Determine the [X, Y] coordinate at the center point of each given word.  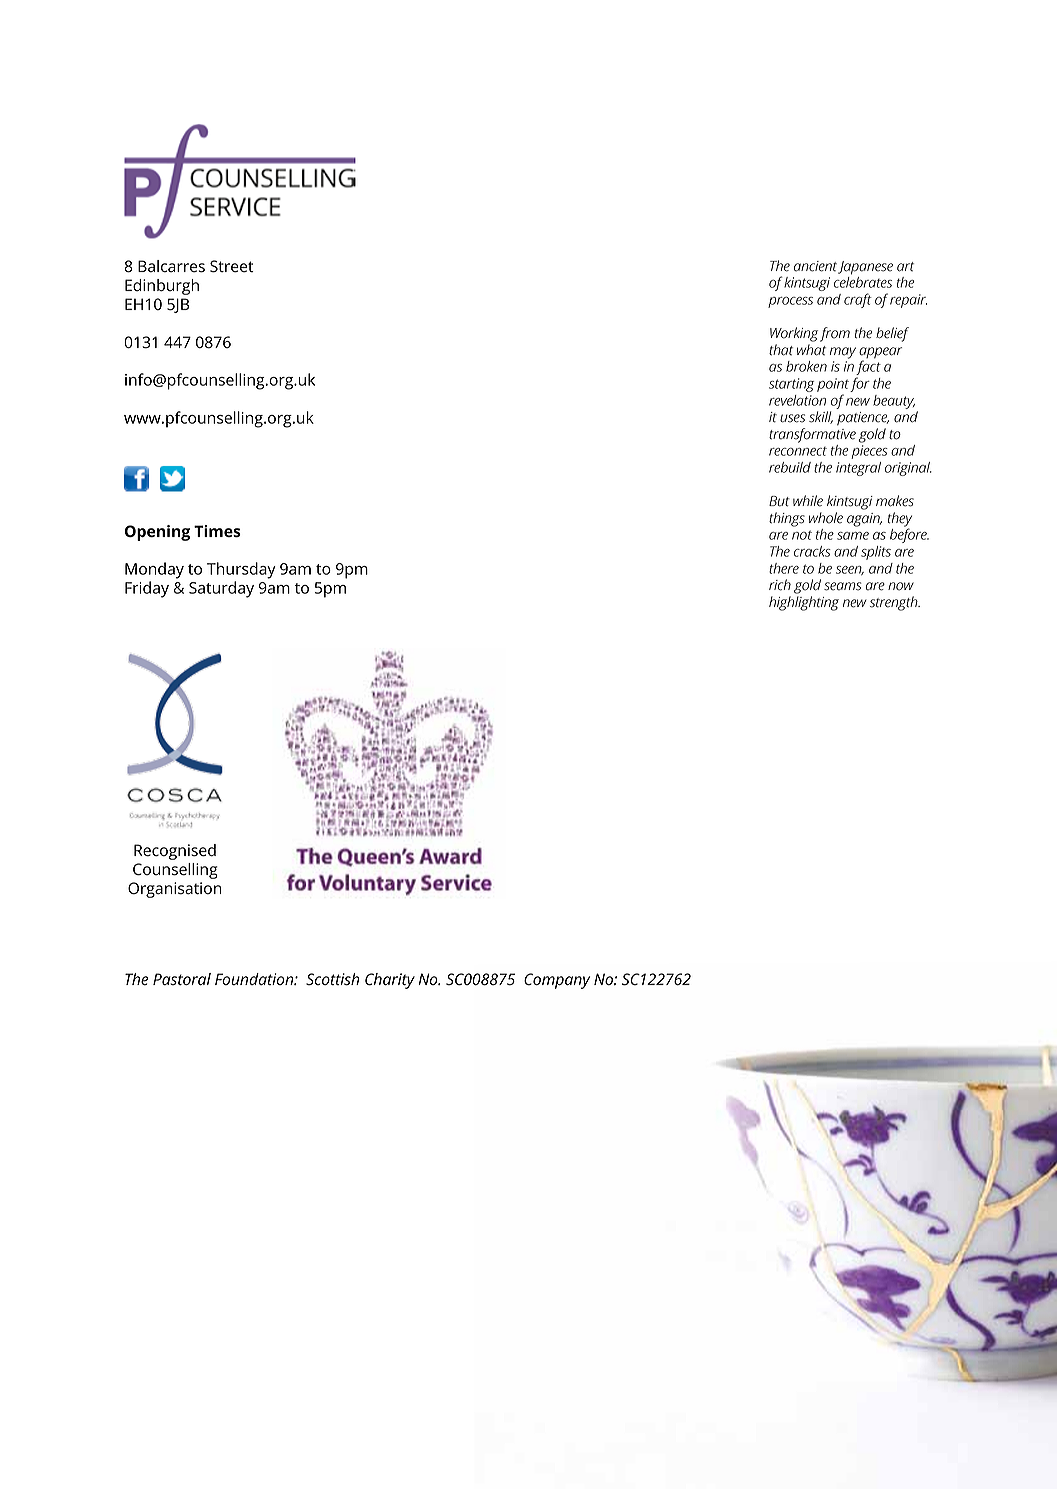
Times [217, 531]
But [779, 501]
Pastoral [182, 979]
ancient [815, 266]
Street [232, 266]
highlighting [804, 603]
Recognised [175, 852]
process [790, 302]
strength [895, 603]
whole [826, 518]
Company [557, 981]
